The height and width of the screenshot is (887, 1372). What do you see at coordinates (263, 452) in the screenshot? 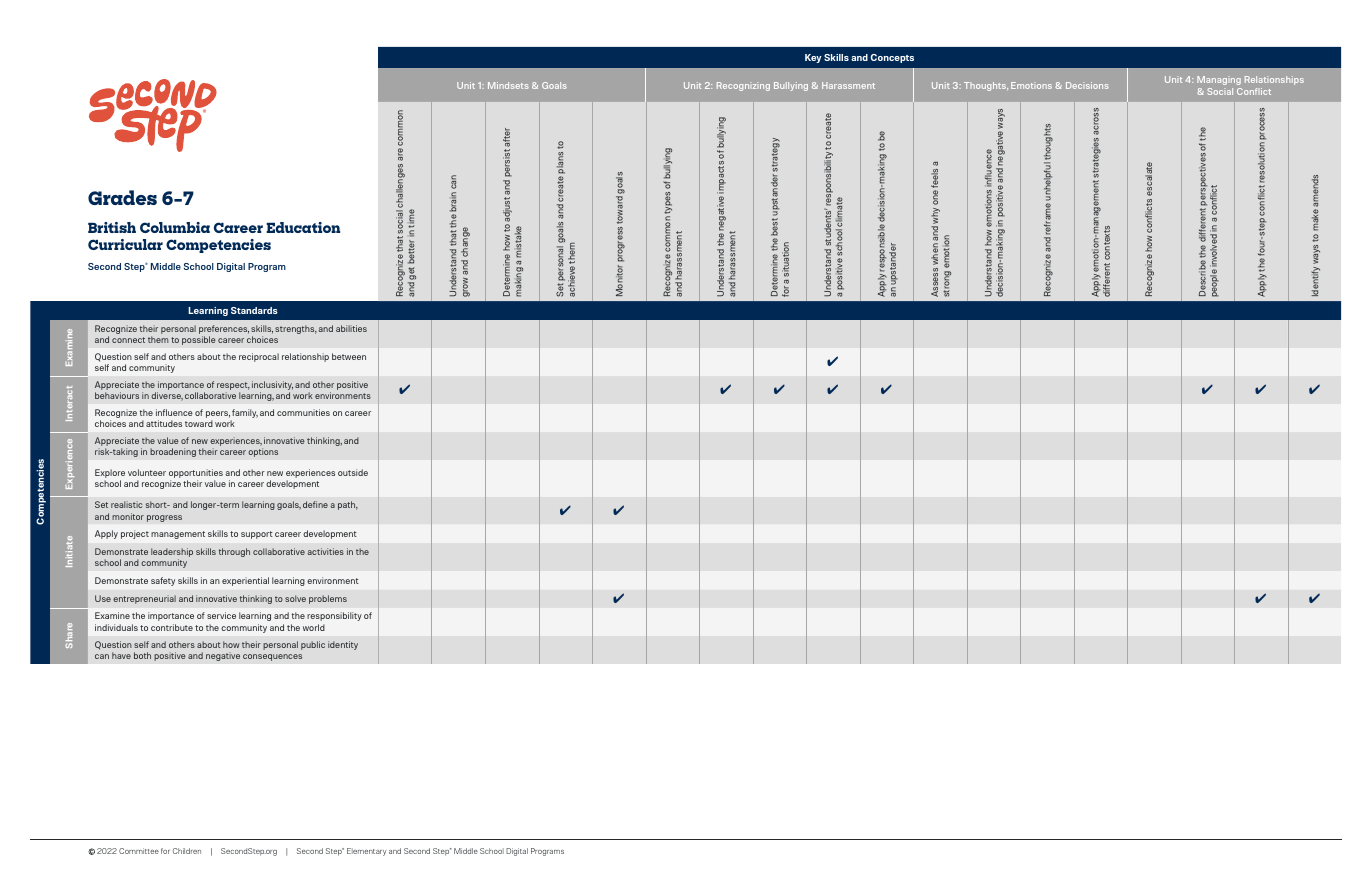
I see `options` at bounding box center [263, 452].
